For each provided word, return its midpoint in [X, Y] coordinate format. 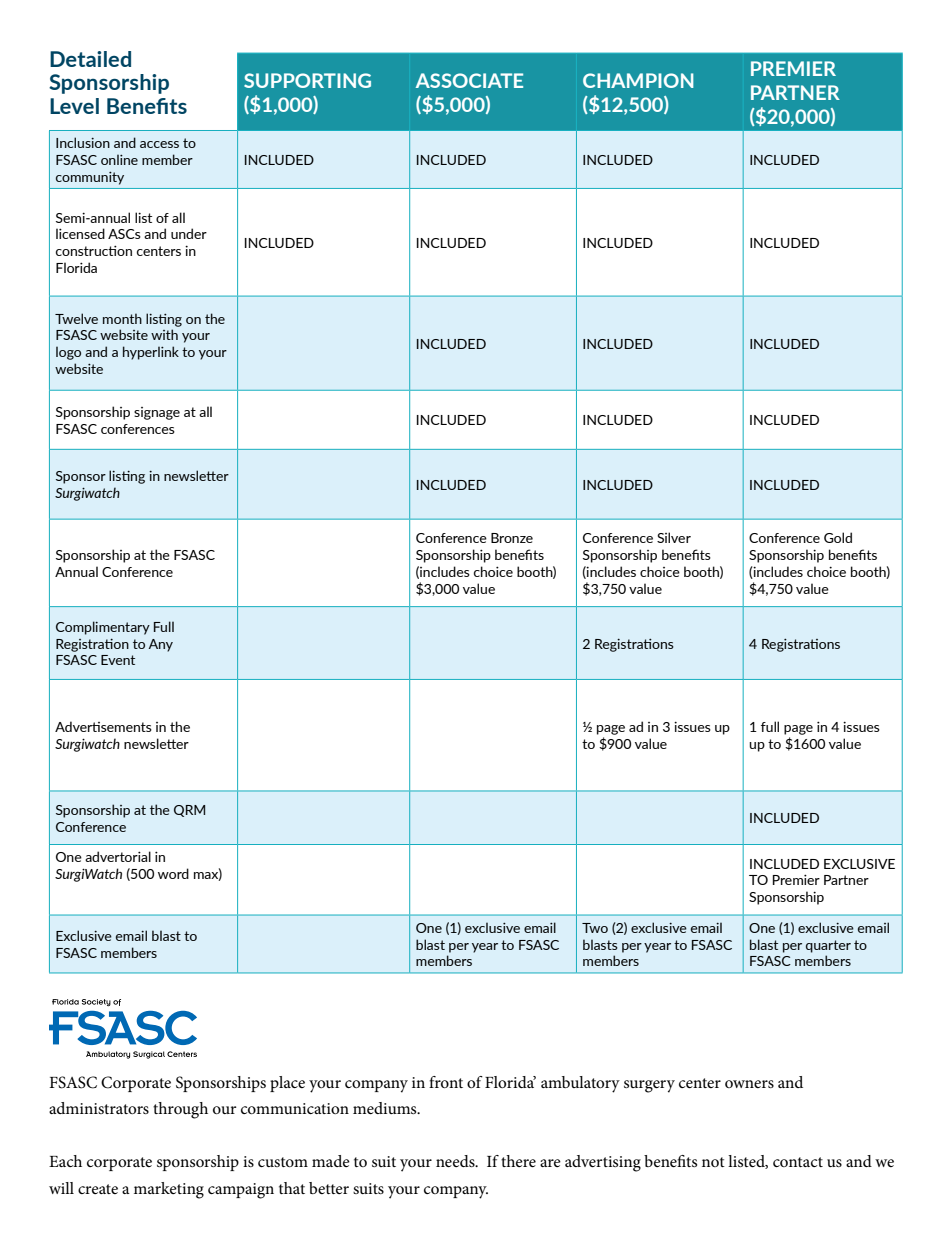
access [159, 144]
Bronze [512, 538]
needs [456, 1161]
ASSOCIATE [469, 80]
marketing [169, 1190]
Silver [674, 537]
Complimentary [103, 628]
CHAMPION [638, 80]
